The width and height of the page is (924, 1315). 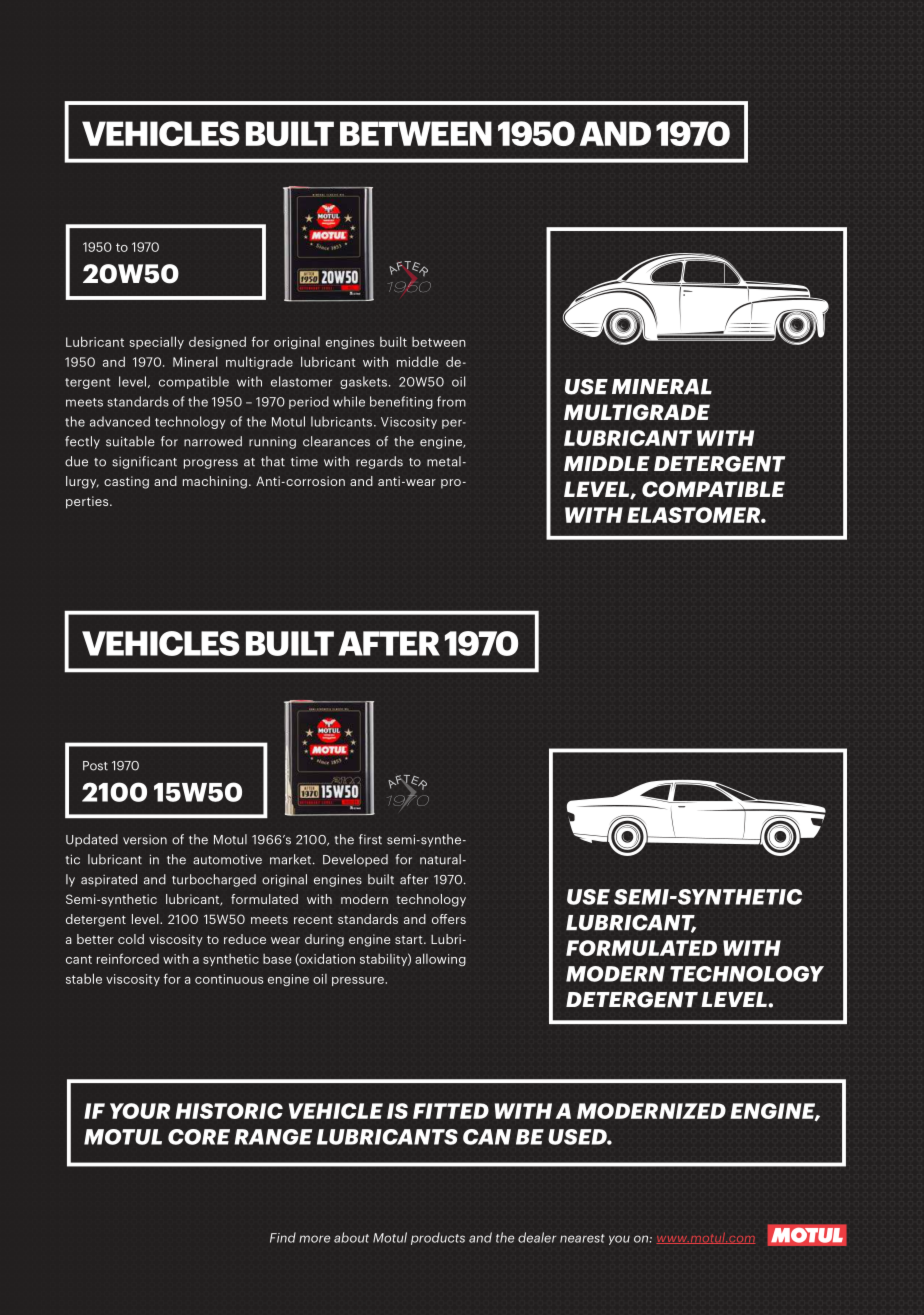 What do you see at coordinates (449, 919) in the page?
I see `offers` at bounding box center [449, 919].
